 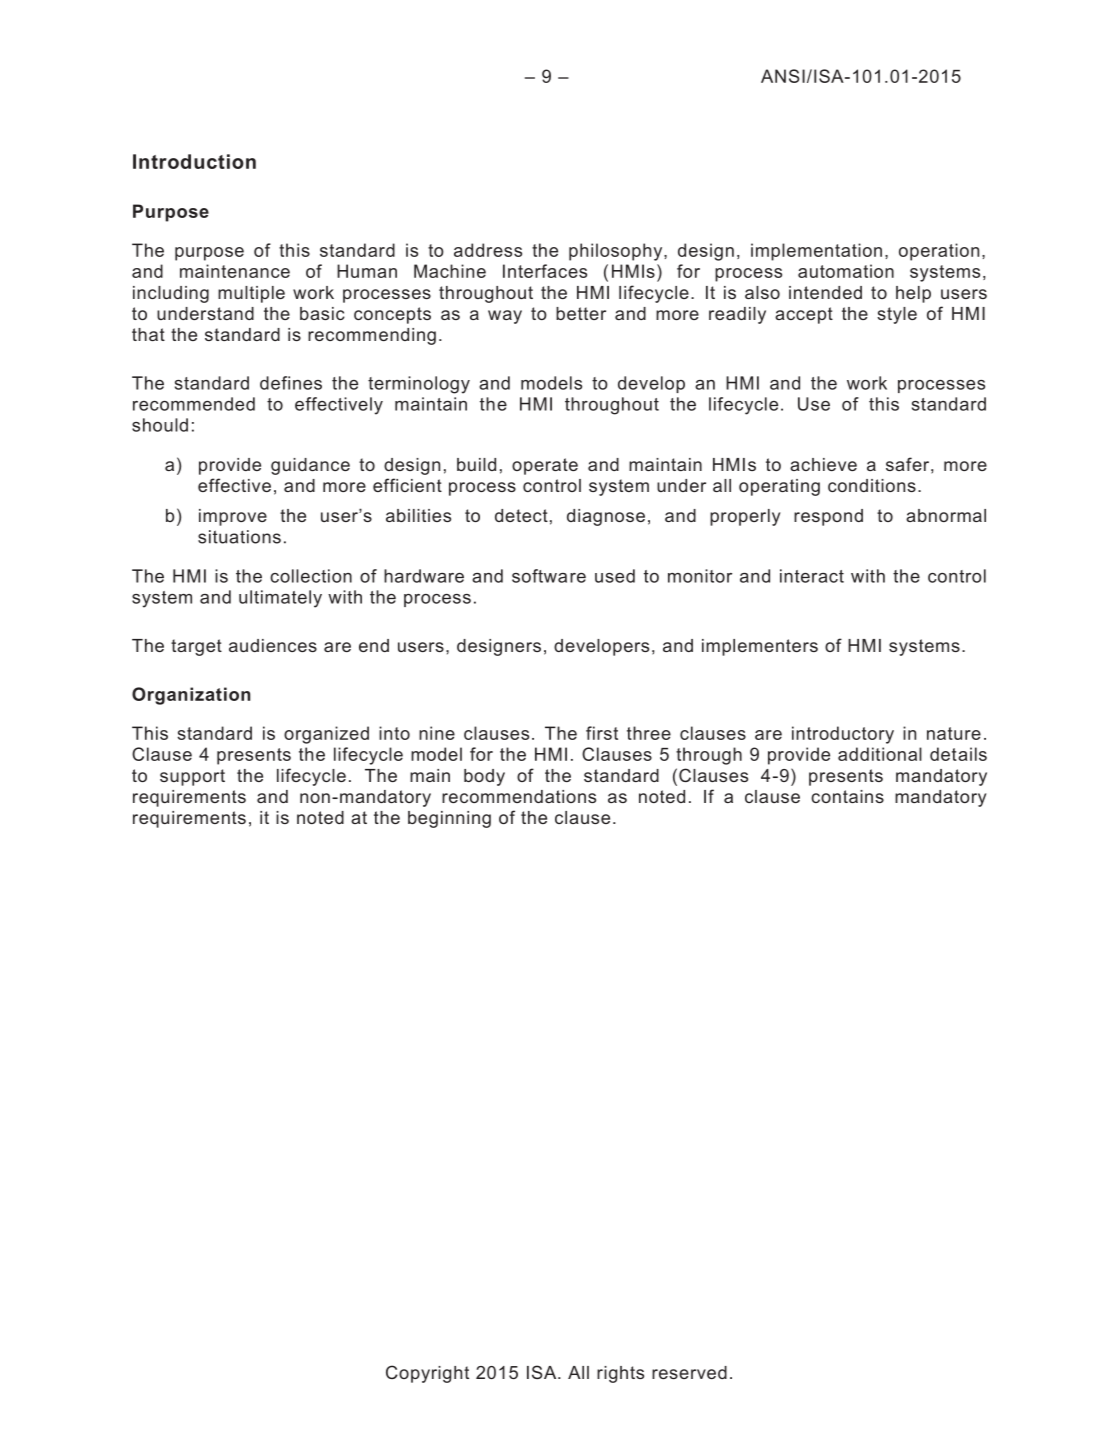 What do you see at coordinates (620, 1374) in the document?
I see `rights` at bounding box center [620, 1374].
